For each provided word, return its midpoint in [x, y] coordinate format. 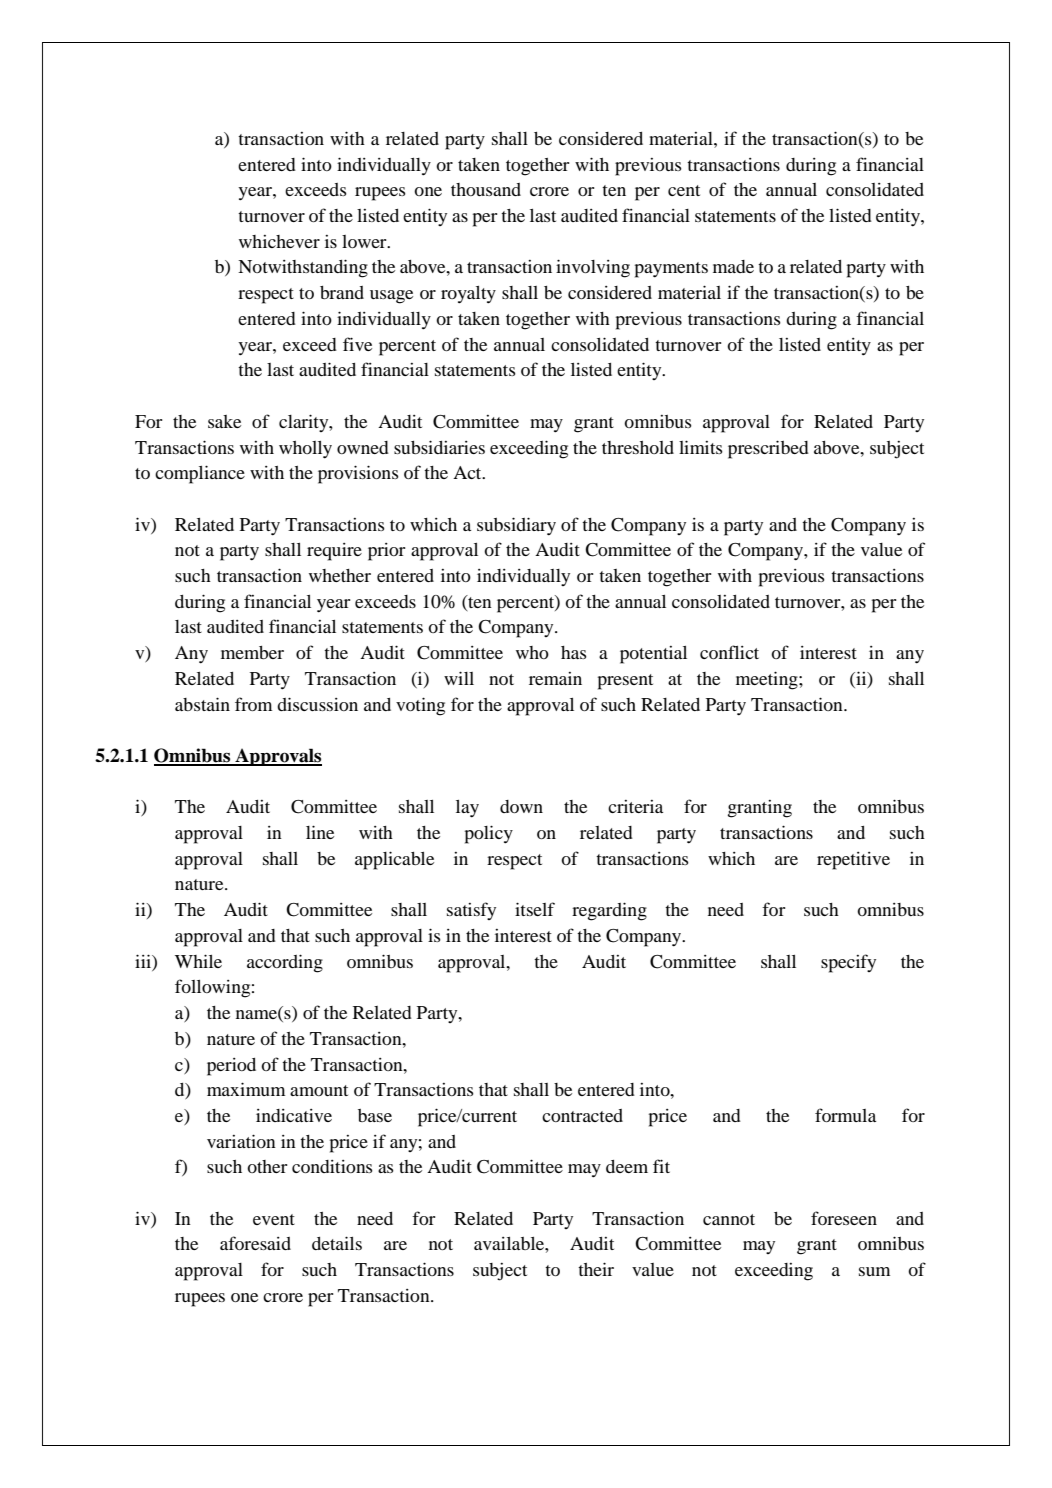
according [285, 963]
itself [535, 909]
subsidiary [516, 526]
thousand [486, 189]
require [334, 552]
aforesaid [255, 1243]
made [733, 266]
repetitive [853, 861]
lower [365, 241]
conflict [729, 652]
